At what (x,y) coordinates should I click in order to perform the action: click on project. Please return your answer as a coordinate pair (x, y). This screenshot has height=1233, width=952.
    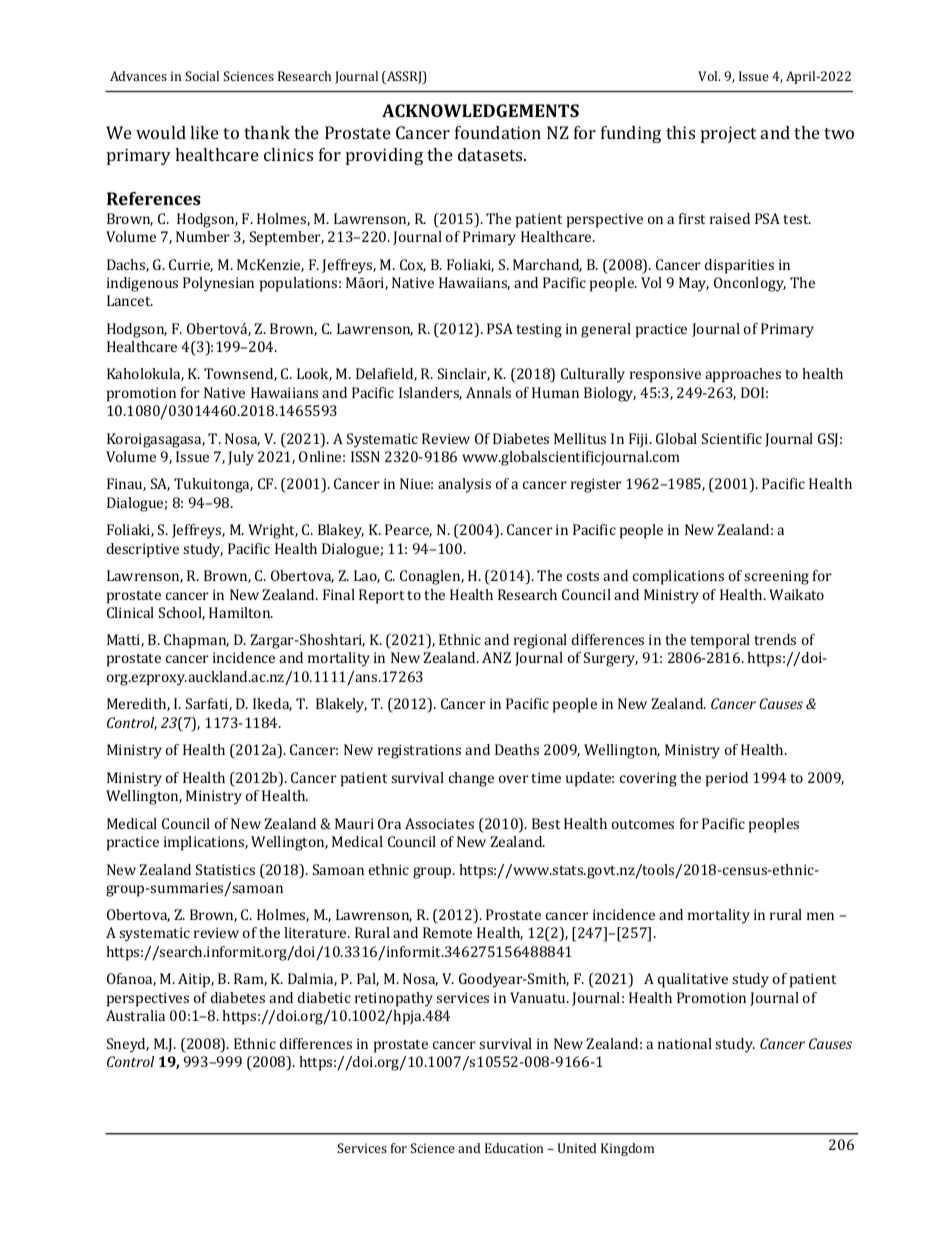
    Looking at the image, I should click on (728, 134).
